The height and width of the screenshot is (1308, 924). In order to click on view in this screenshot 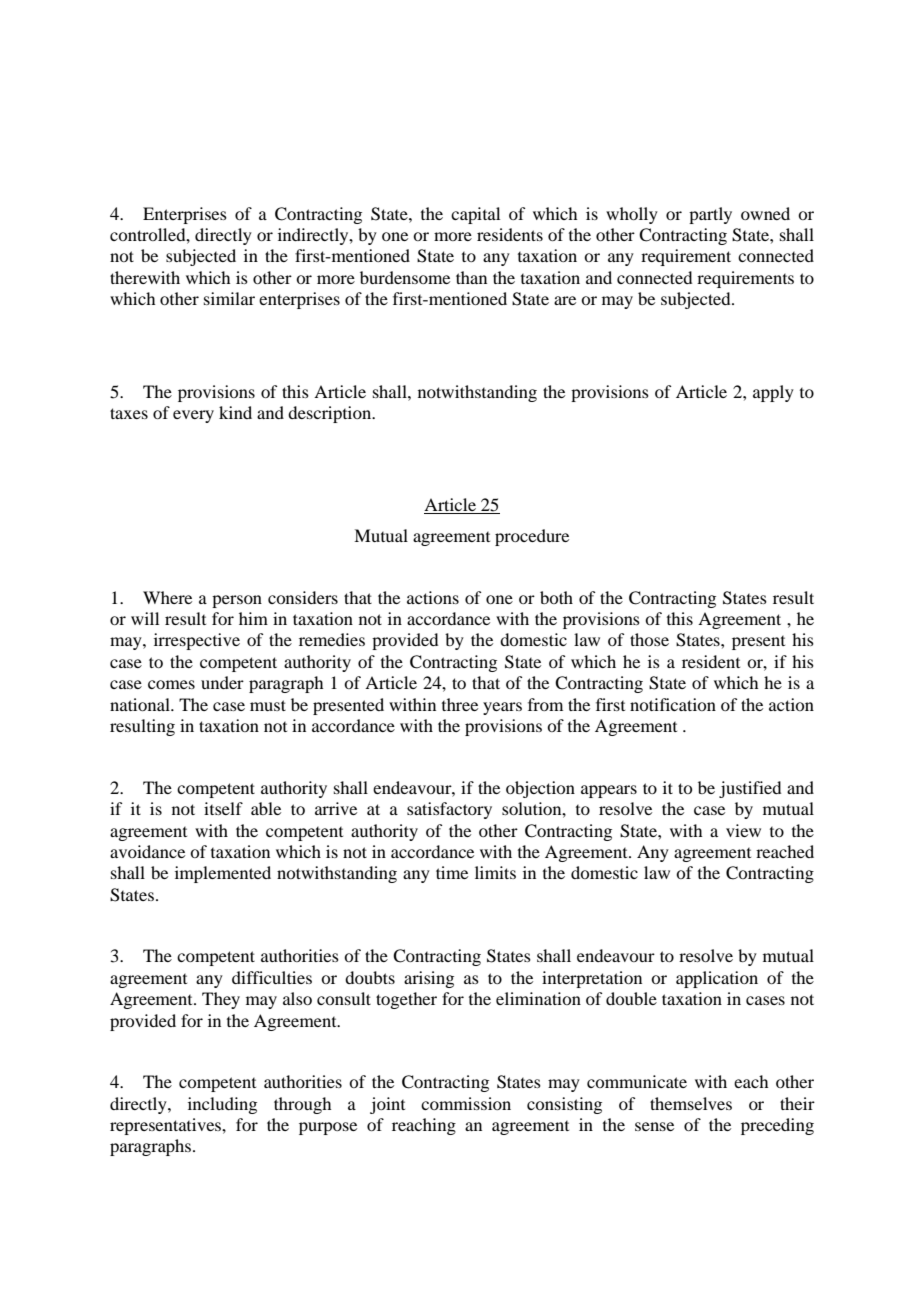, I will do `click(743, 830)`.
